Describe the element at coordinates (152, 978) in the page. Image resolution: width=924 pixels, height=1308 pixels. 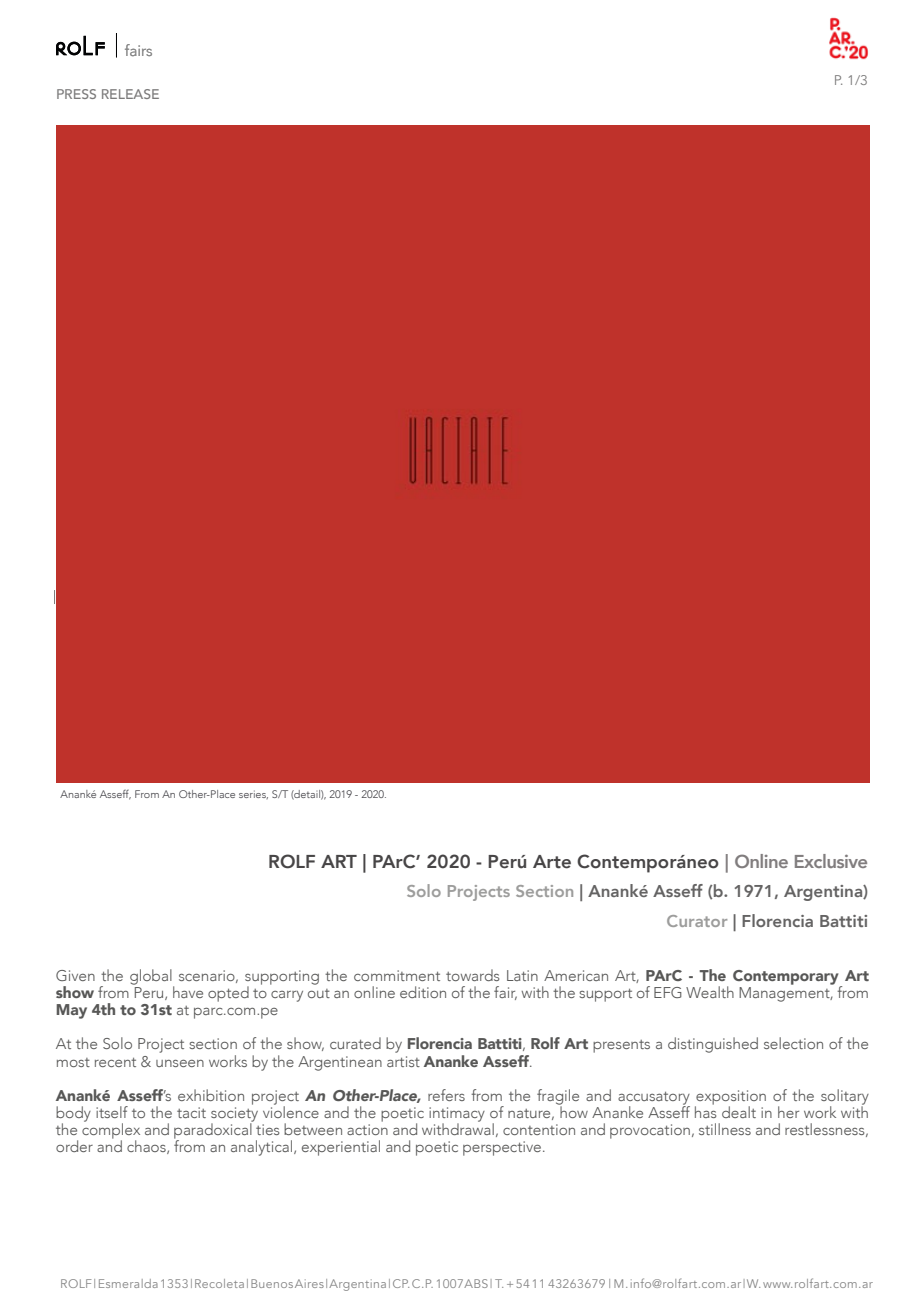
I see `global` at that location.
